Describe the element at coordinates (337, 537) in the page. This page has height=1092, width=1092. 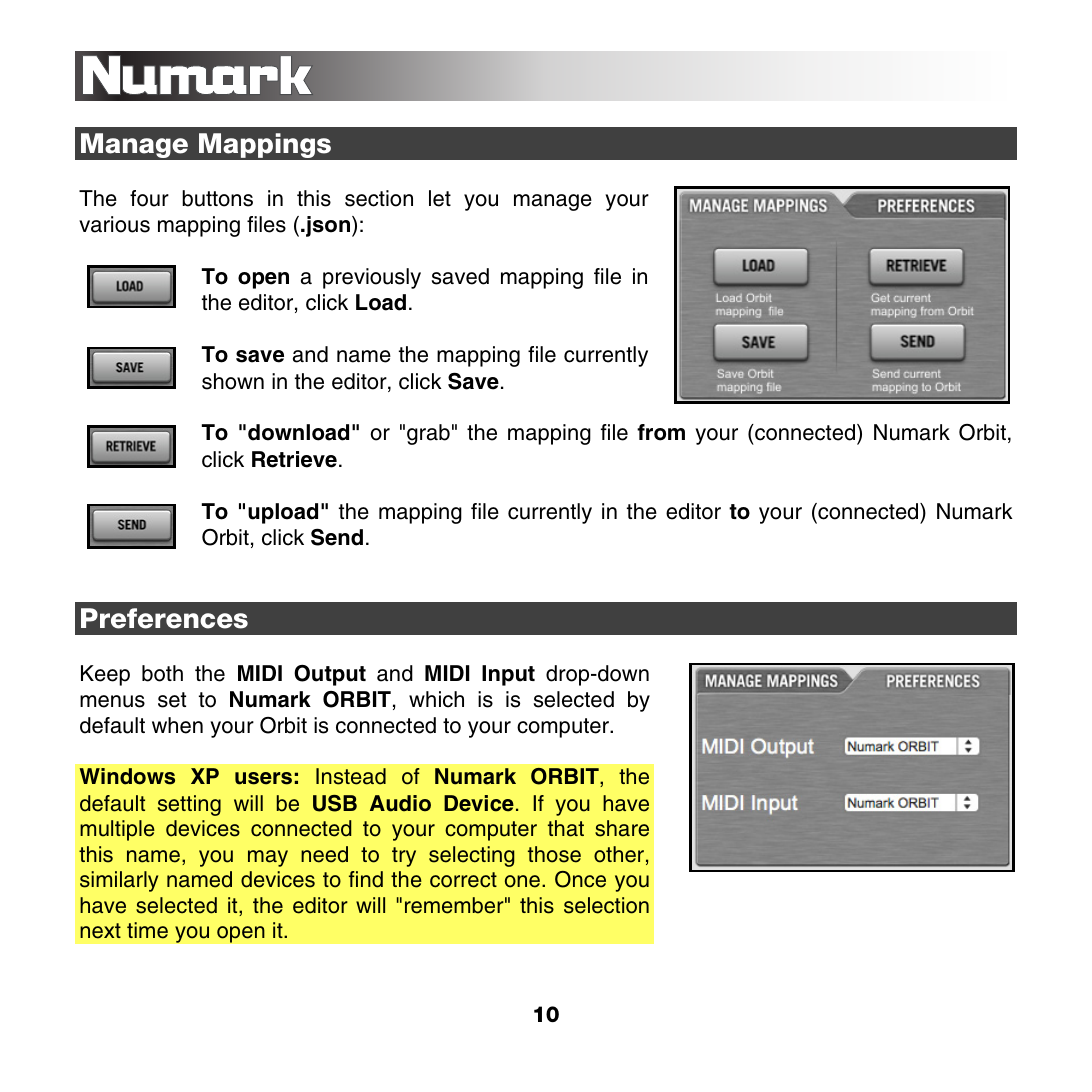
I see `Send` at that location.
